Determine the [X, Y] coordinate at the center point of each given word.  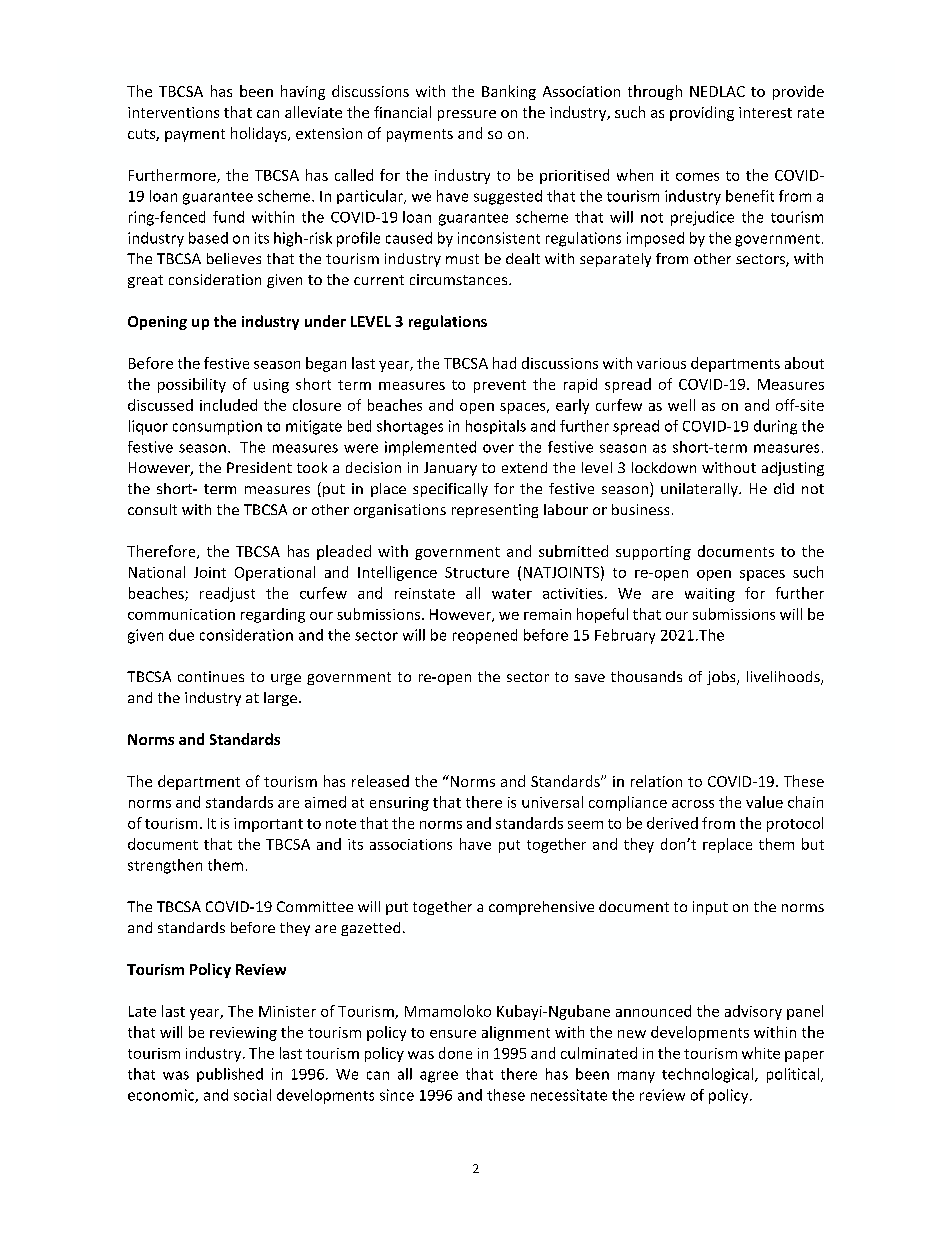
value [764, 802]
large [280, 699]
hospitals [496, 427]
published [230, 1075]
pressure [467, 115]
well [681, 405]
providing [702, 113]
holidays [260, 134]
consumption [217, 427]
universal [552, 802]
